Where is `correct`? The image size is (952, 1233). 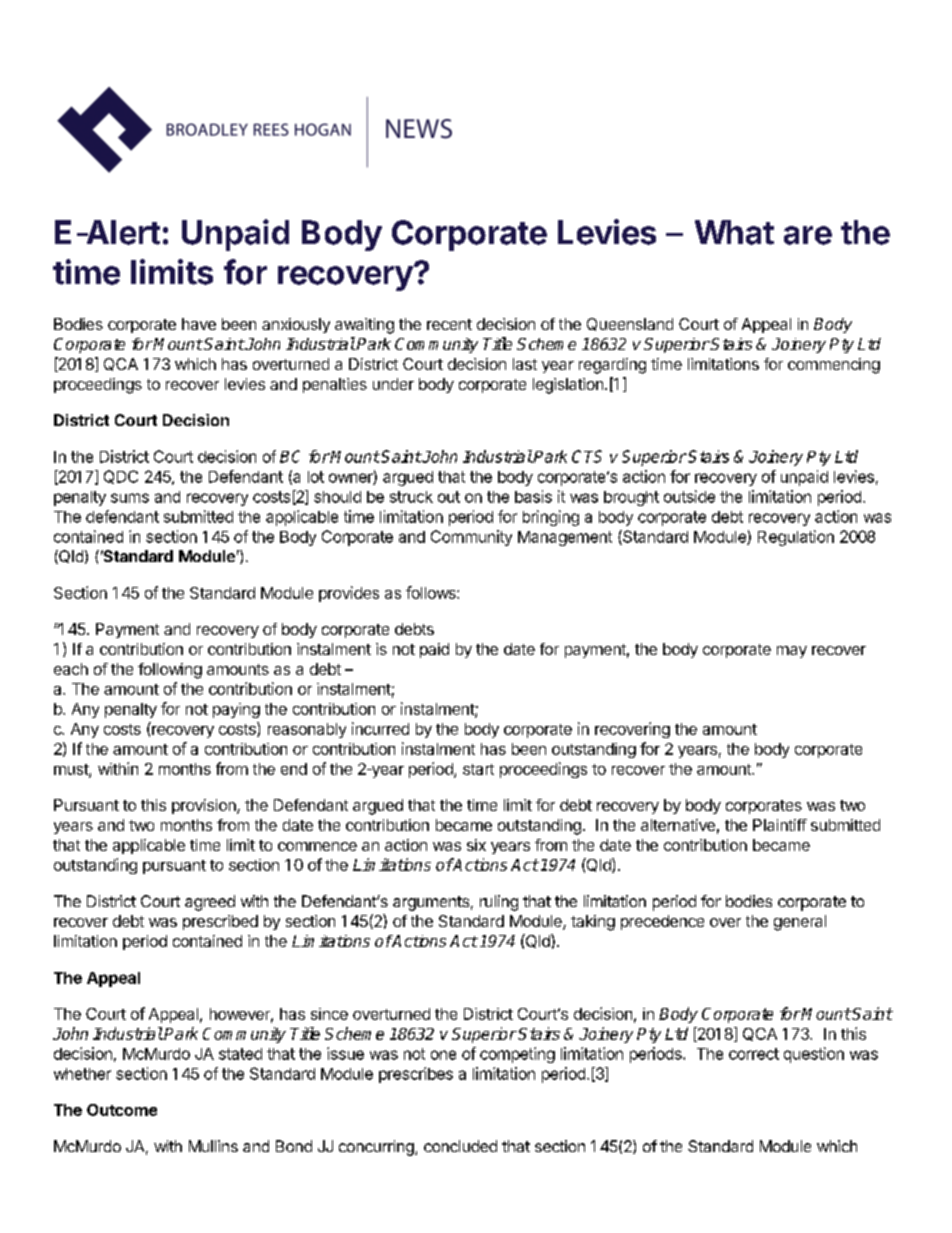 correct is located at coordinates (754, 1054).
